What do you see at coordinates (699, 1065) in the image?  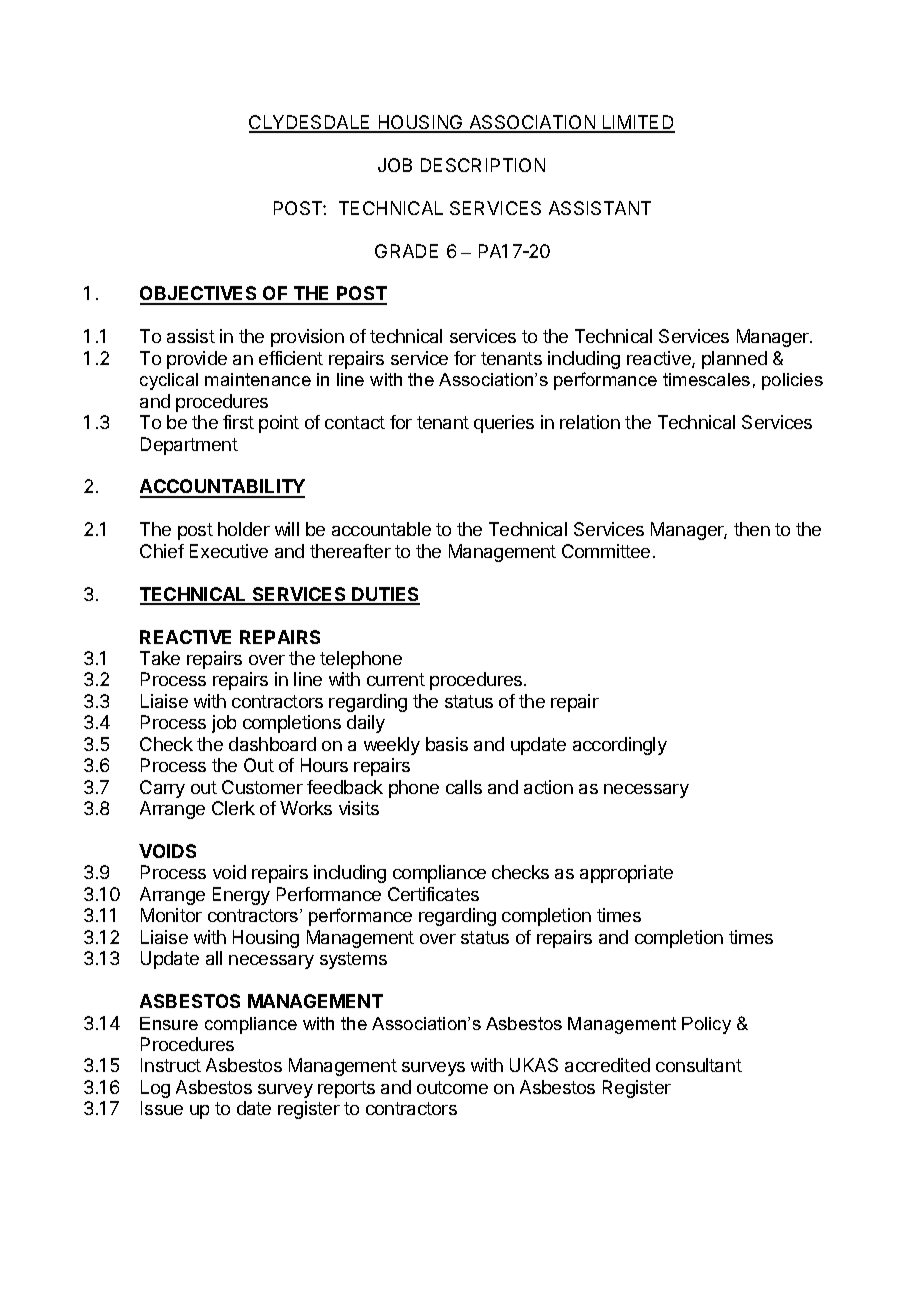 I see `consultant` at bounding box center [699, 1065].
